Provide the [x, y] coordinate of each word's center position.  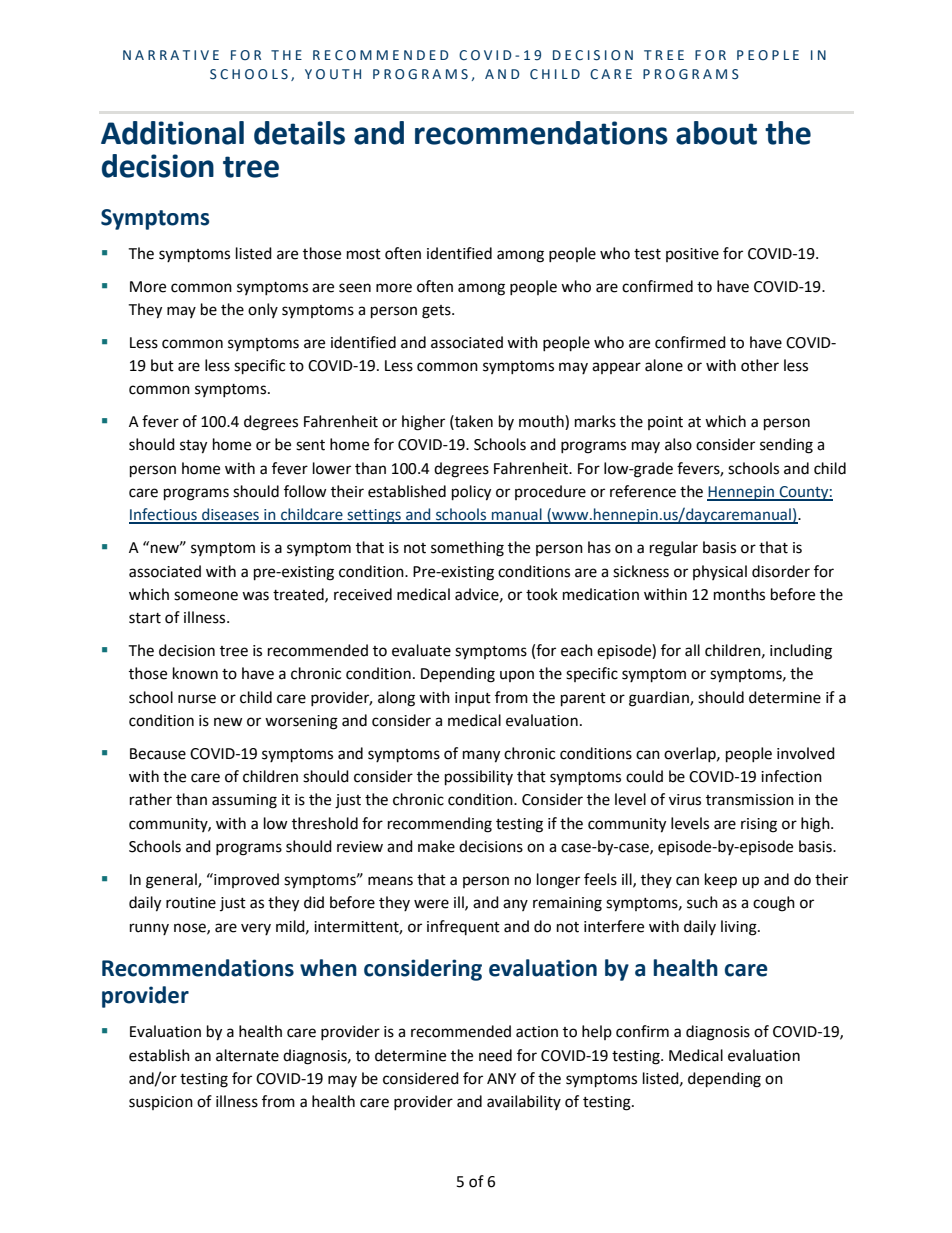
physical [720, 572]
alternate [247, 1055]
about [716, 133]
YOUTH [333, 74]
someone [206, 596]
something [467, 549]
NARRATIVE [171, 55]
